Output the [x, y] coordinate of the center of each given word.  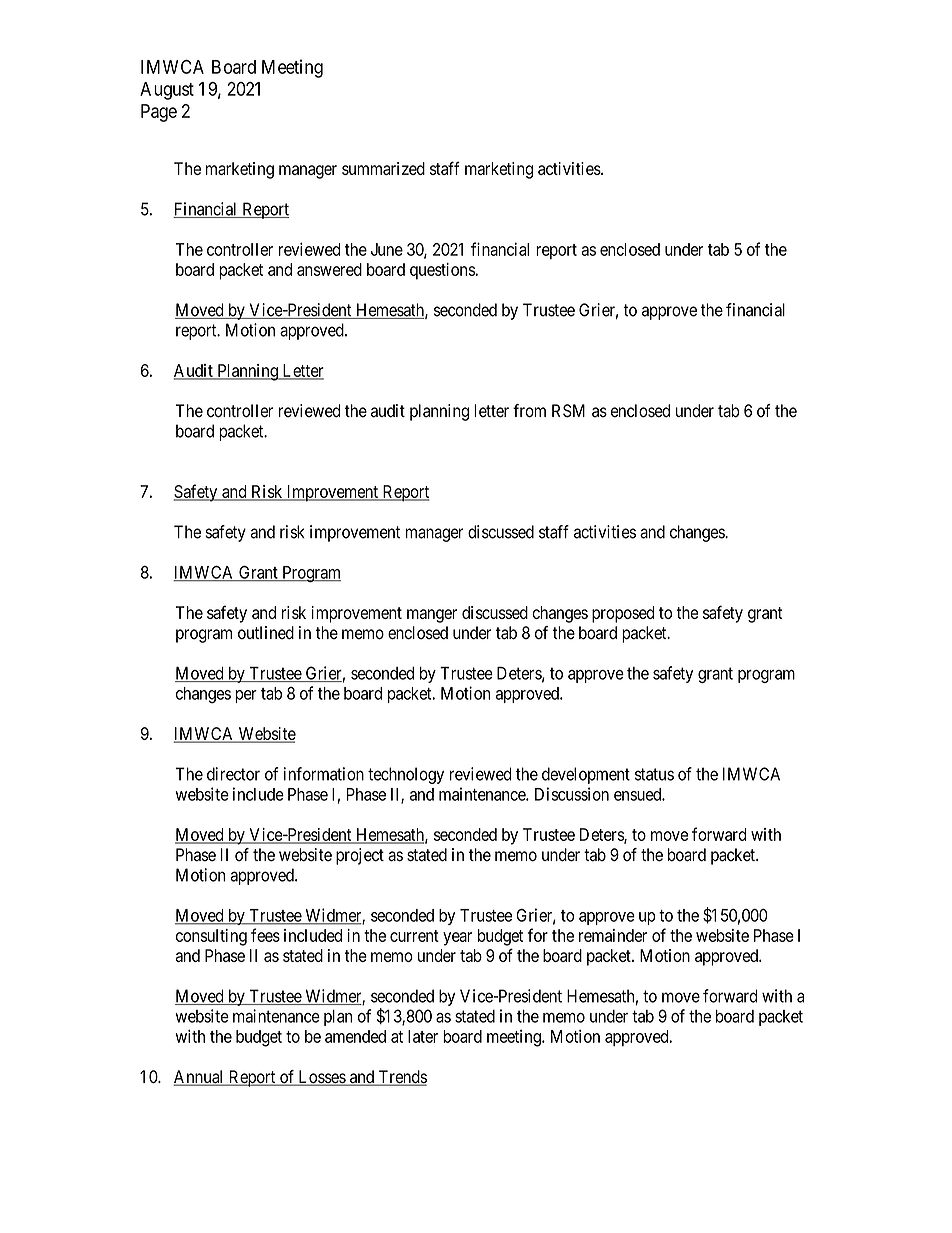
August [167, 91]
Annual [199, 1078]
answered [329, 269]
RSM [568, 411]
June [387, 249]
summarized [383, 168]
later [423, 1036]
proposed [623, 614]
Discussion [572, 794]
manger [432, 616]
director [233, 774]
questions [443, 271]
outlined [266, 633]
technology [406, 775]
